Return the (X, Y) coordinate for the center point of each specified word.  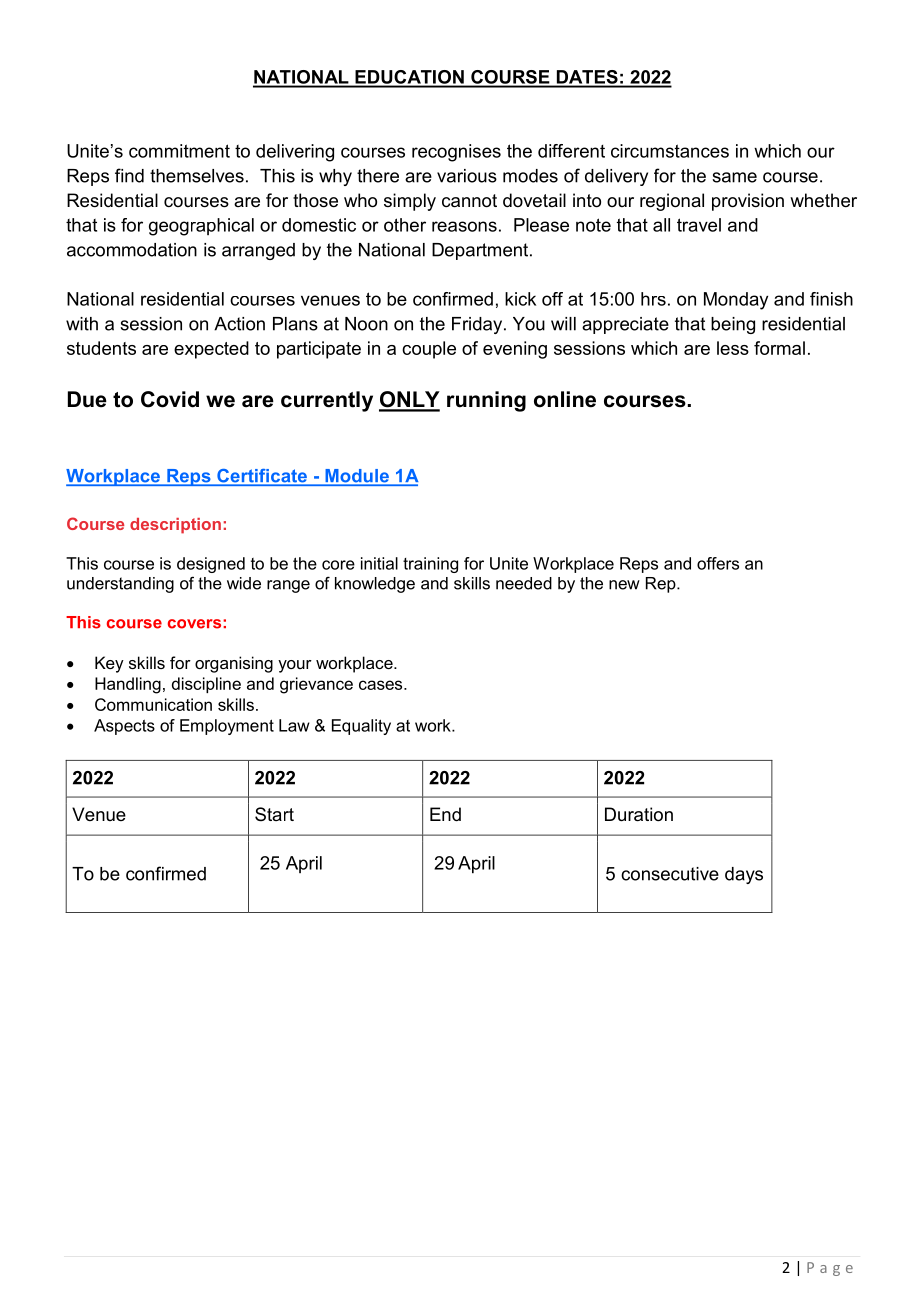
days (744, 875)
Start (274, 814)
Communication (153, 704)
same (734, 177)
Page (830, 1269)
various (467, 176)
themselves (197, 176)
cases (382, 685)
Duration (639, 814)
